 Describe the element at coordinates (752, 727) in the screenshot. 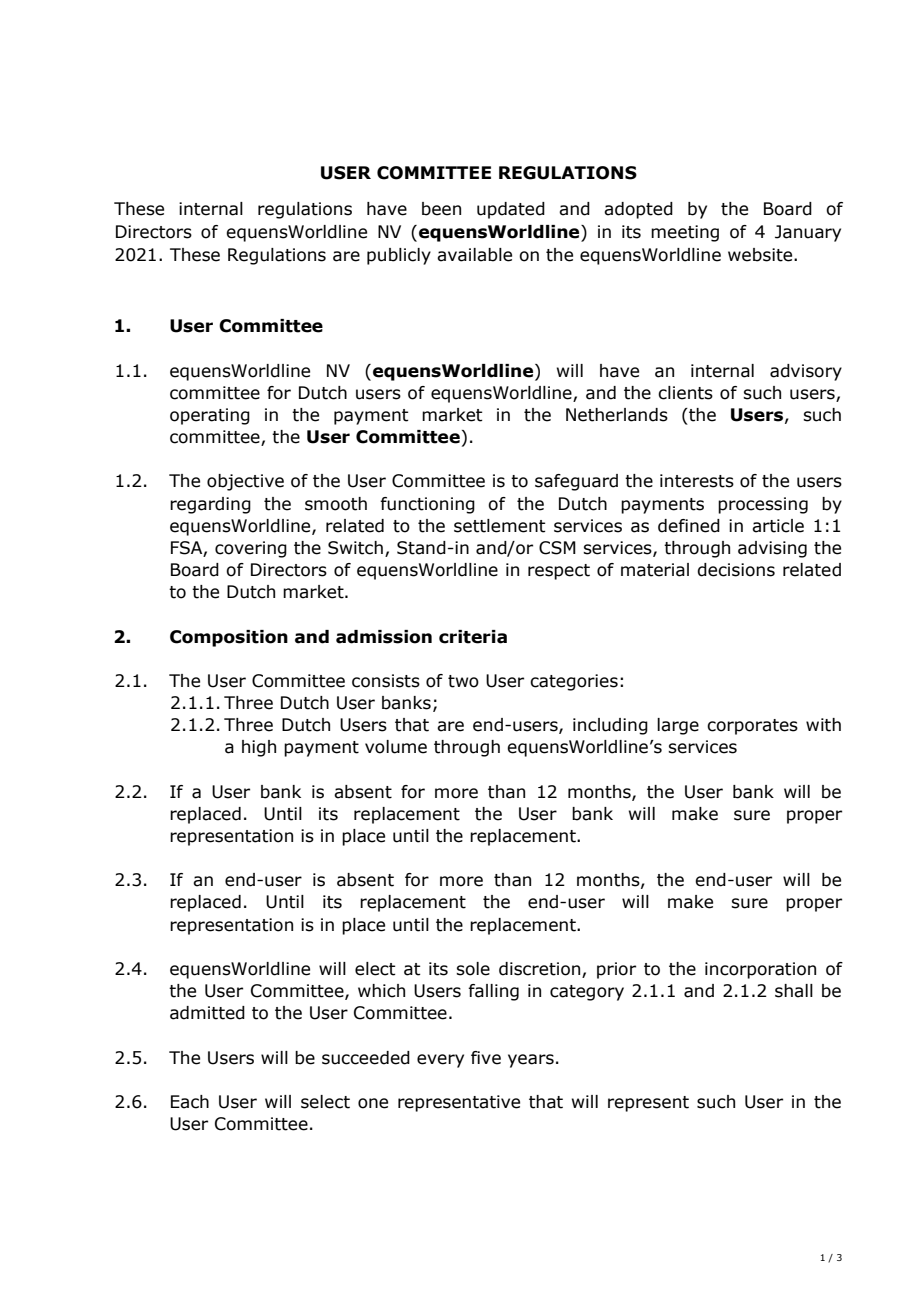

I see `corporates` at that location.
